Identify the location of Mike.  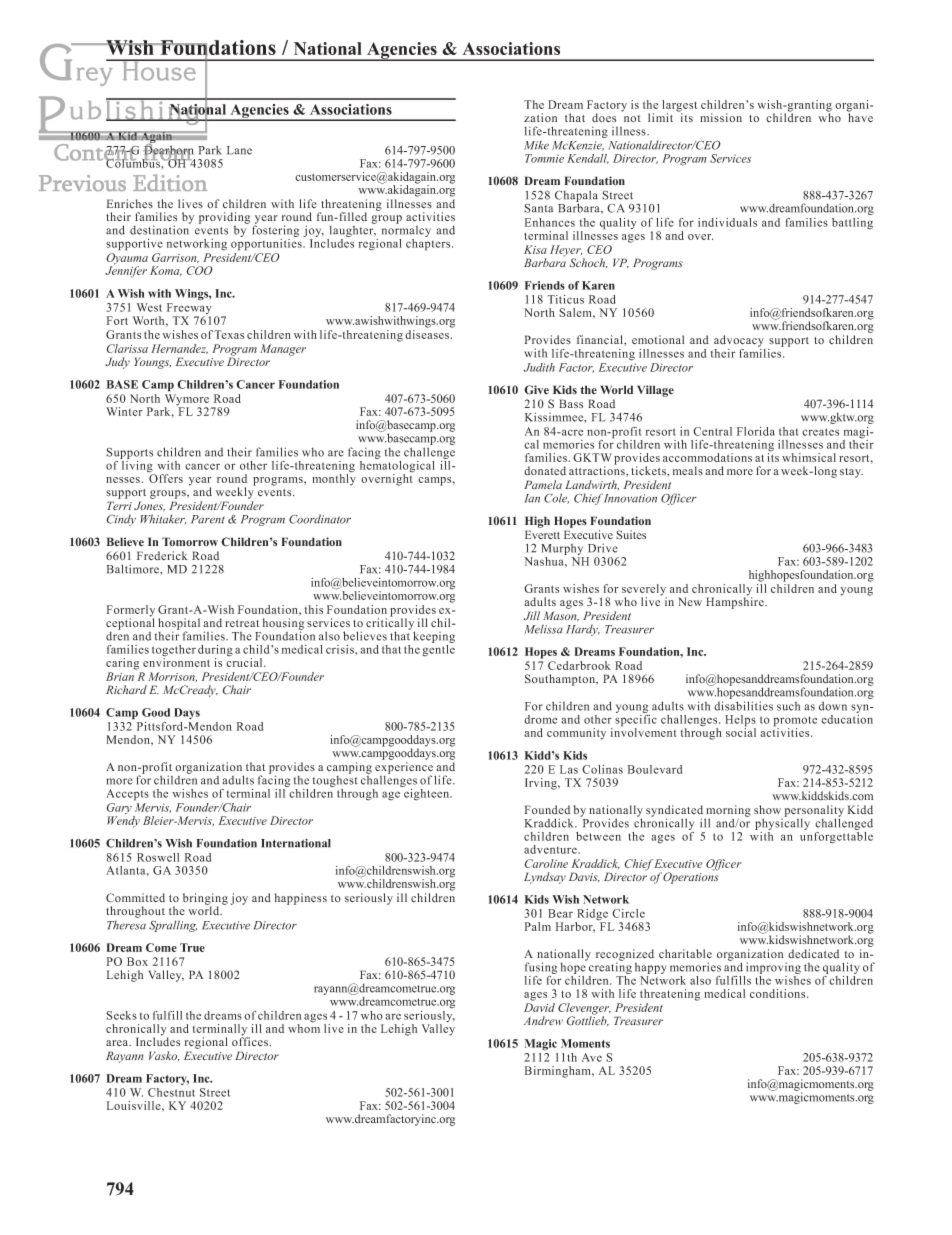
(536, 145).
